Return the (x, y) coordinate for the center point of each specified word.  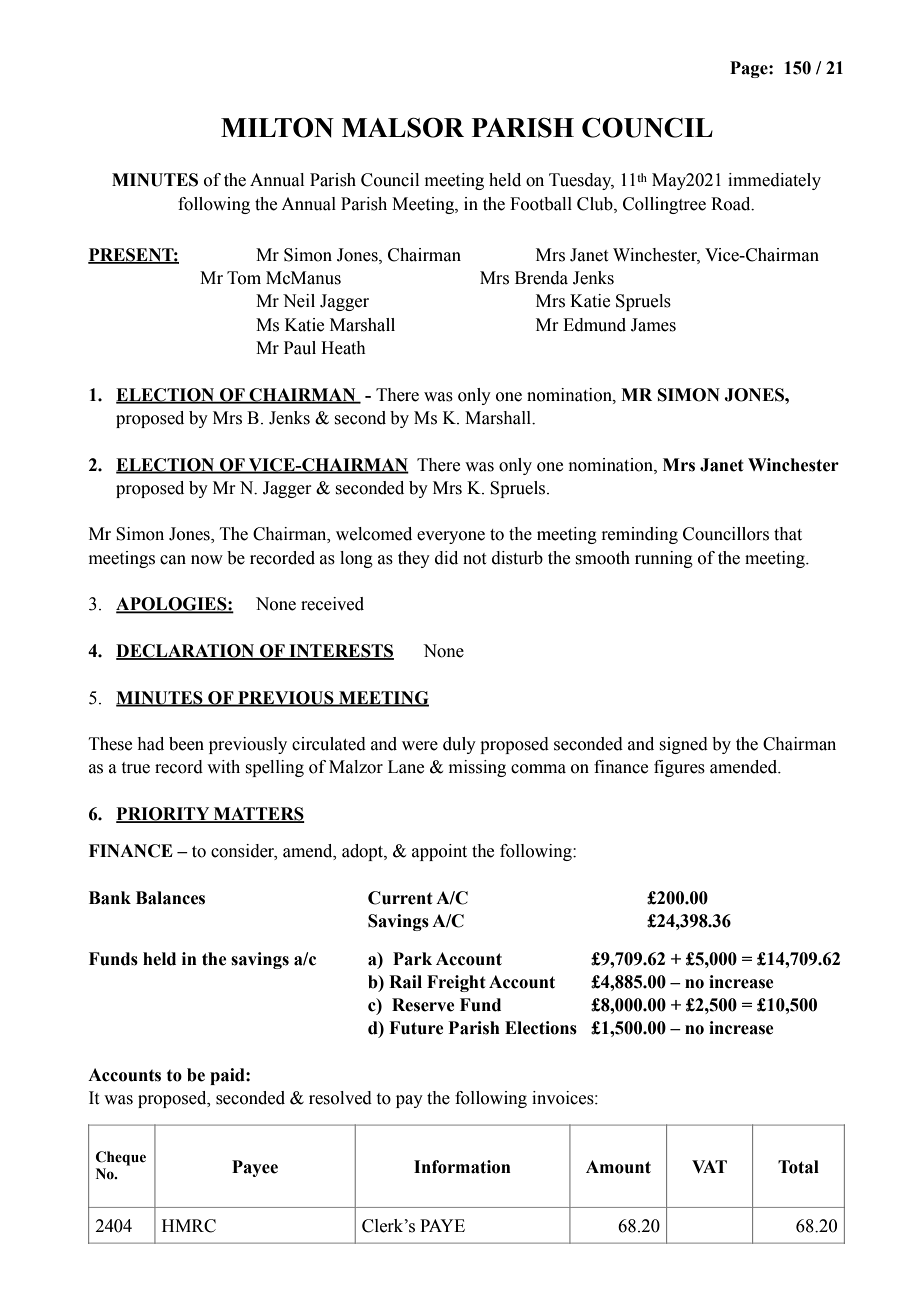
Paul (300, 348)
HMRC (189, 1226)
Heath (343, 348)
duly (459, 745)
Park (412, 959)
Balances (170, 898)
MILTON (277, 127)
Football (541, 204)
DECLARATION (186, 652)
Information (462, 1167)
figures (679, 768)
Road (732, 204)
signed (683, 745)
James (653, 325)
